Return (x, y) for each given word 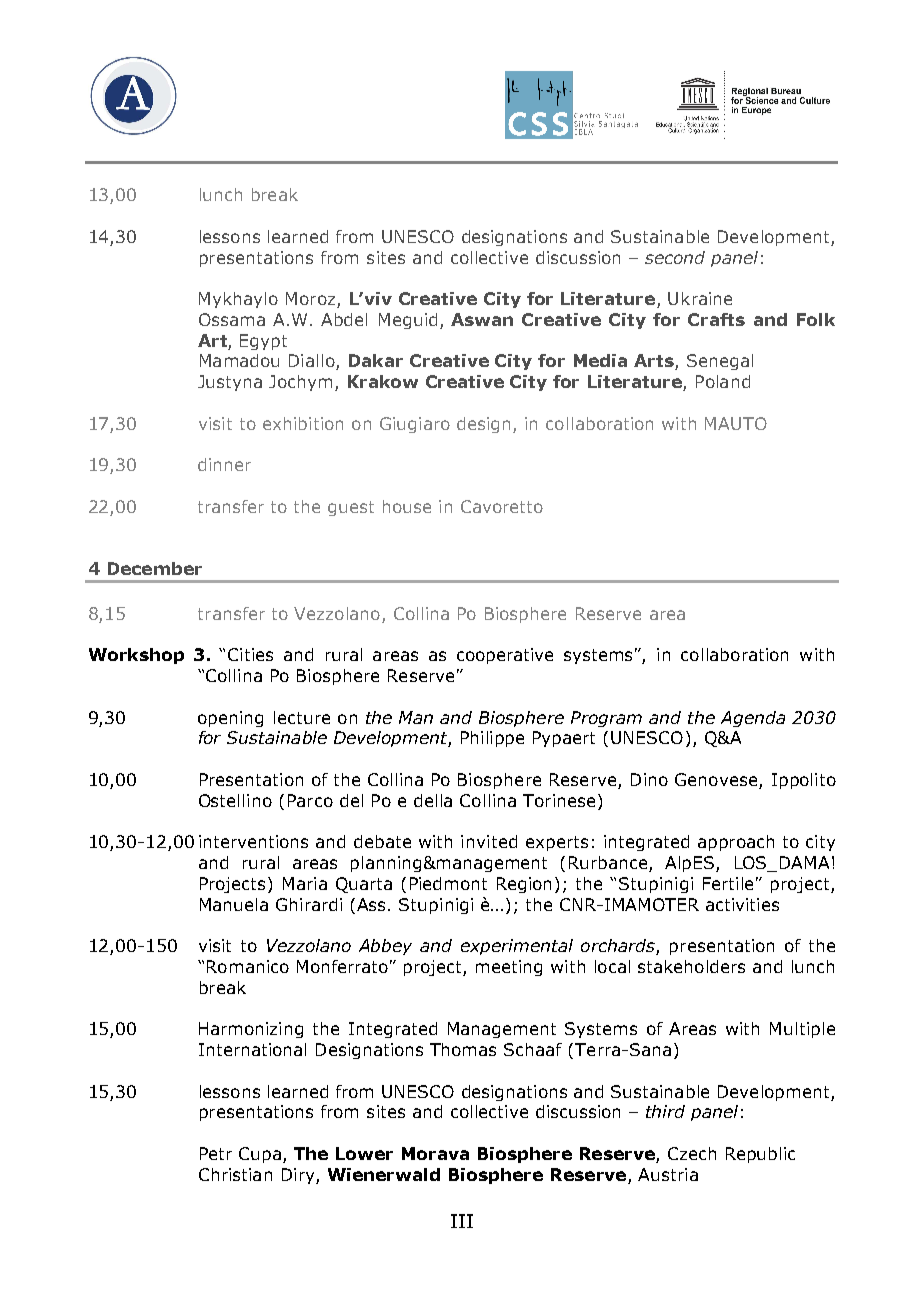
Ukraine (700, 298)
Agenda (753, 719)
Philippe (492, 739)
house (407, 506)
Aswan (482, 319)
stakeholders (691, 966)
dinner (224, 464)
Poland (723, 381)
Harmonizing (251, 1030)
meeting (509, 968)
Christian (235, 1174)
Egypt (263, 342)
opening (230, 719)
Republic (760, 1155)
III (462, 1221)
